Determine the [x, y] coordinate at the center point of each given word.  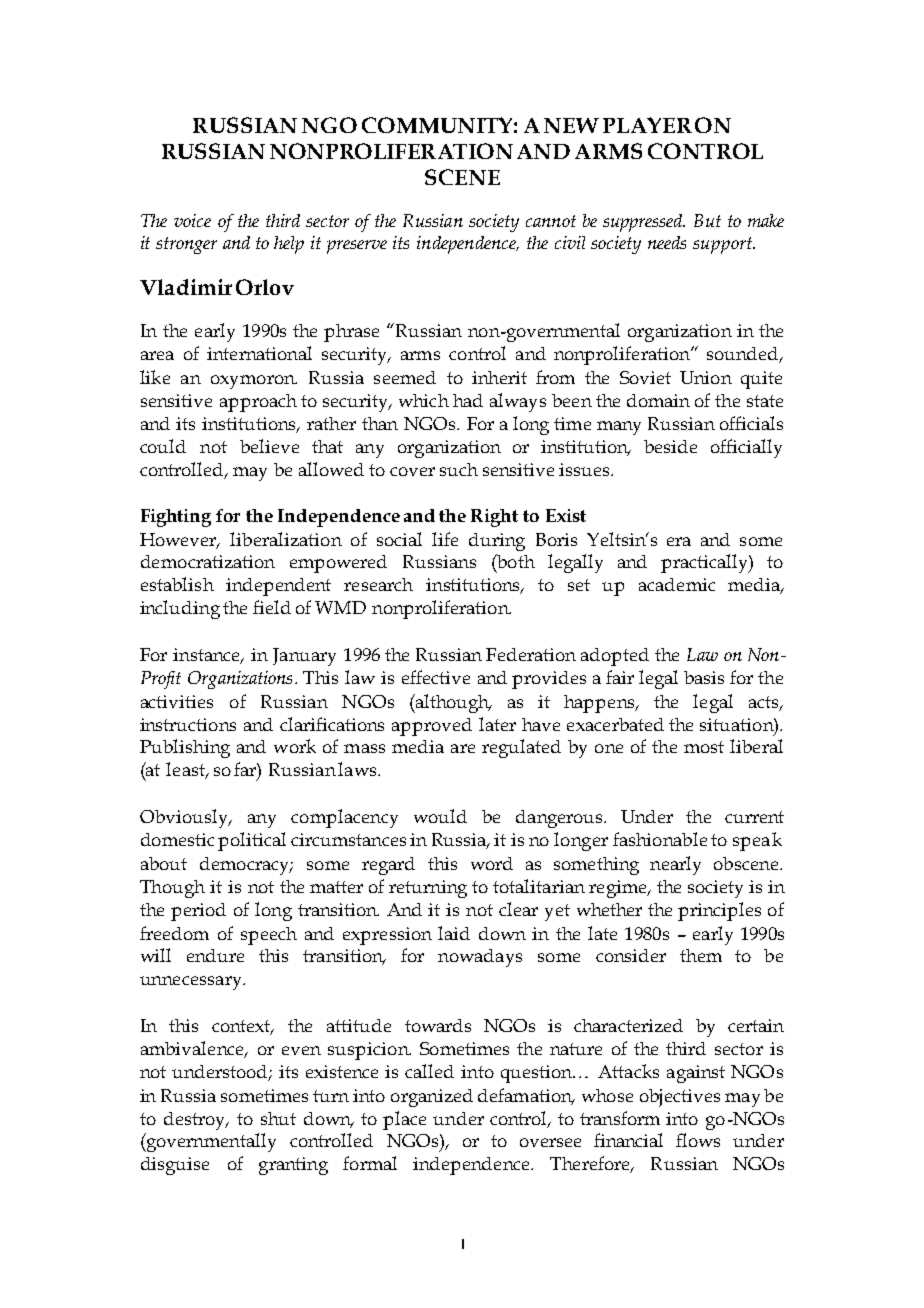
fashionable [660, 839]
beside [670, 446]
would [440, 816]
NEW [571, 125]
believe [269, 446]
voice [192, 220]
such [459, 469]
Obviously [185, 818]
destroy [196, 1121]
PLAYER [647, 125]
